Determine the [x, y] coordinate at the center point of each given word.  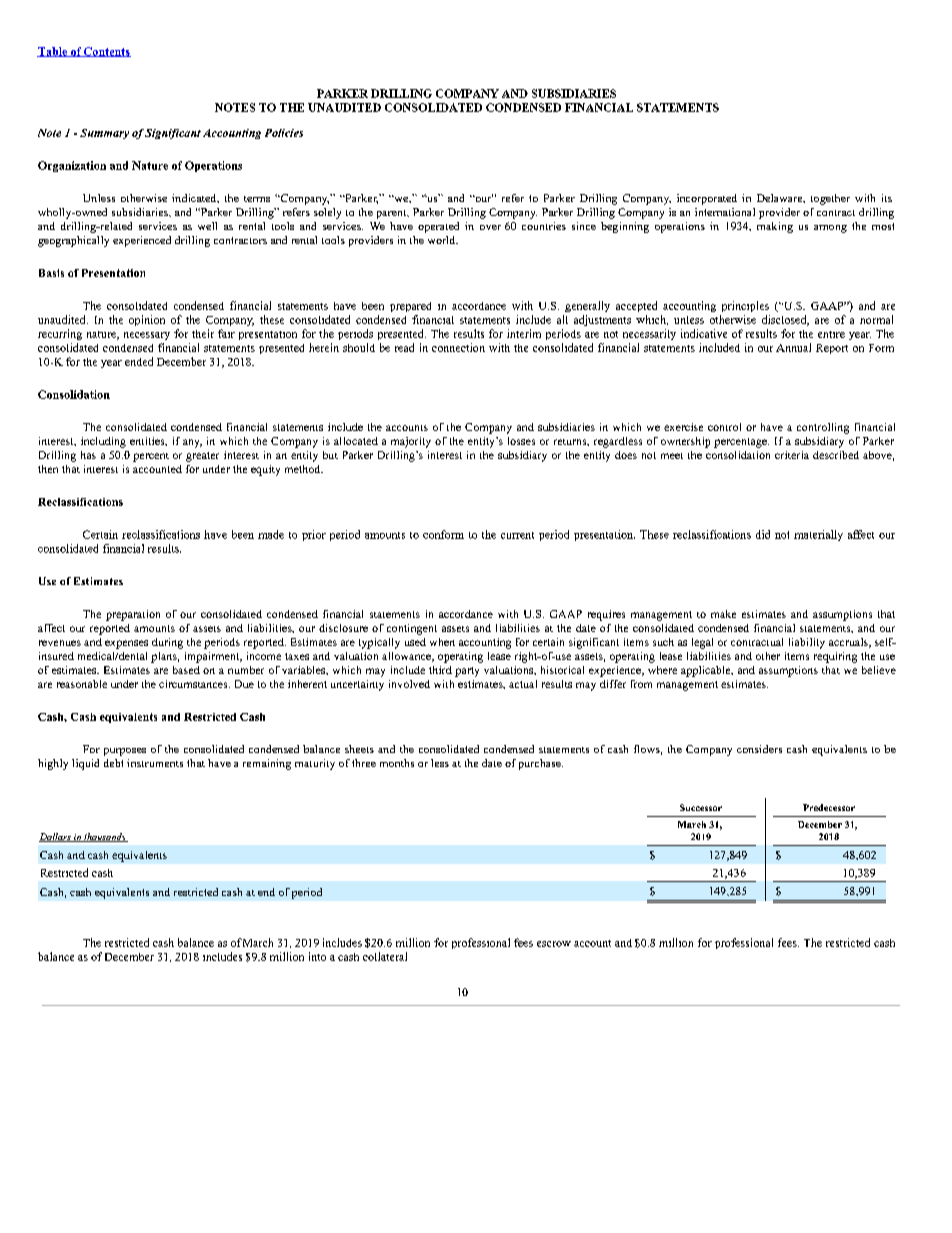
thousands [105, 837]
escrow [554, 944]
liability [807, 643]
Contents [106, 52]
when [442, 642]
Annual [793, 347]
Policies [284, 133]
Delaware [781, 198]
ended [139, 361]
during [167, 643]
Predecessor [829, 807]
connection [458, 347]
